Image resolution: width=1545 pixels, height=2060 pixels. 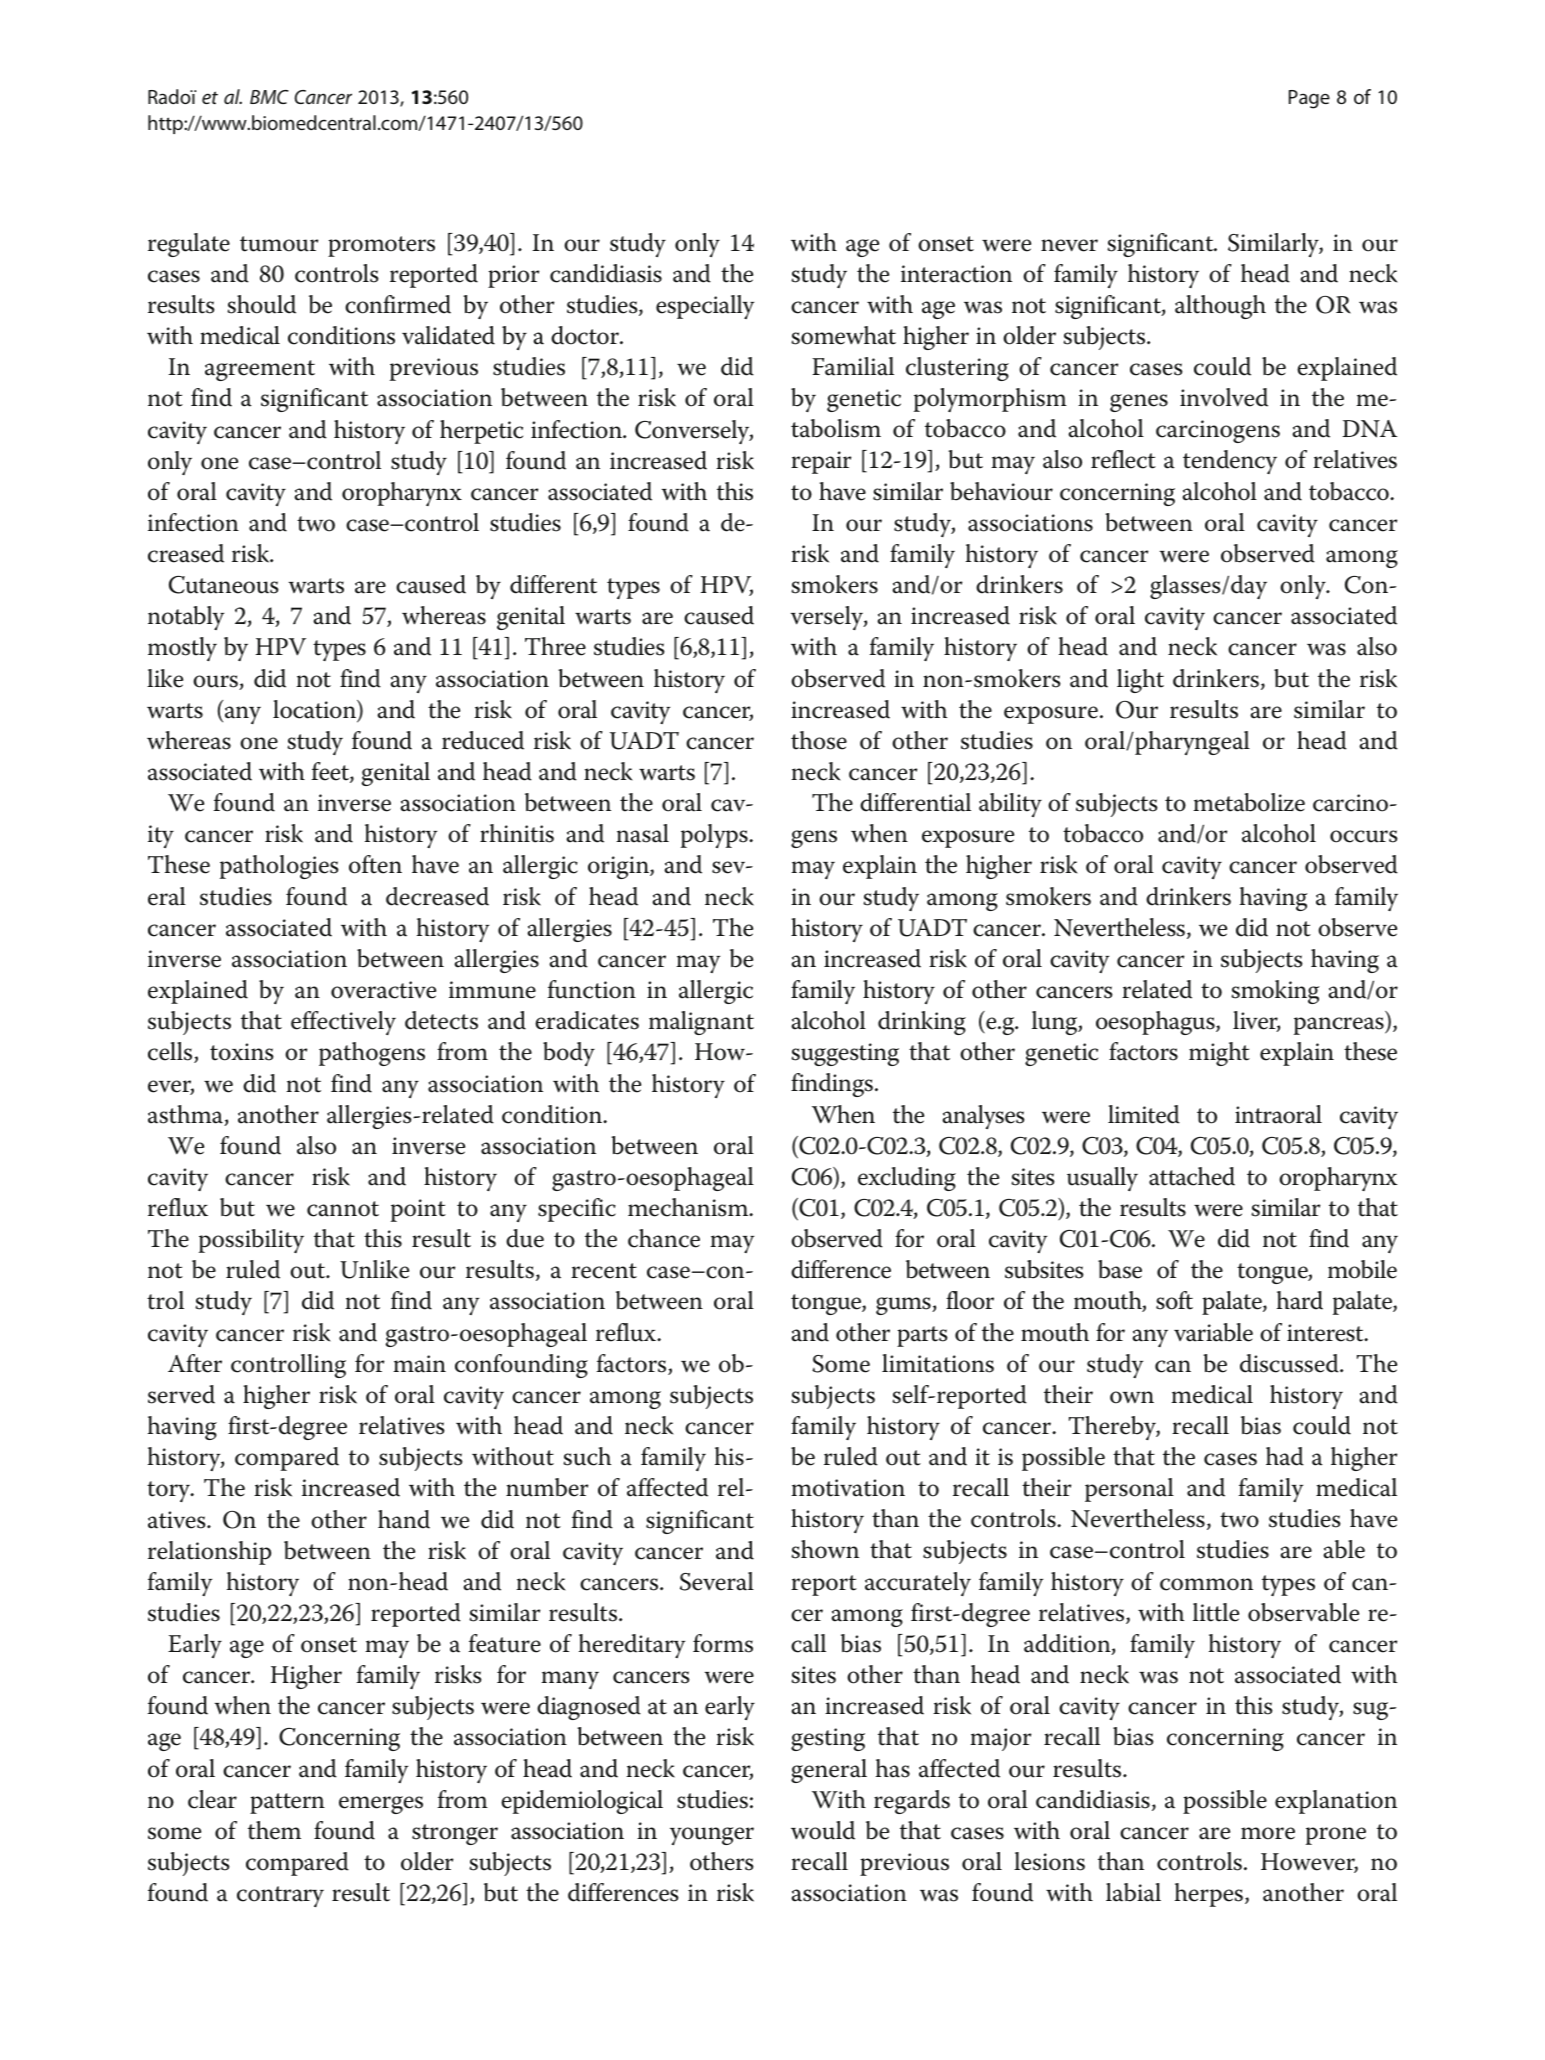 What do you see at coordinates (1309, 99) in the document?
I see `Page` at bounding box center [1309, 99].
